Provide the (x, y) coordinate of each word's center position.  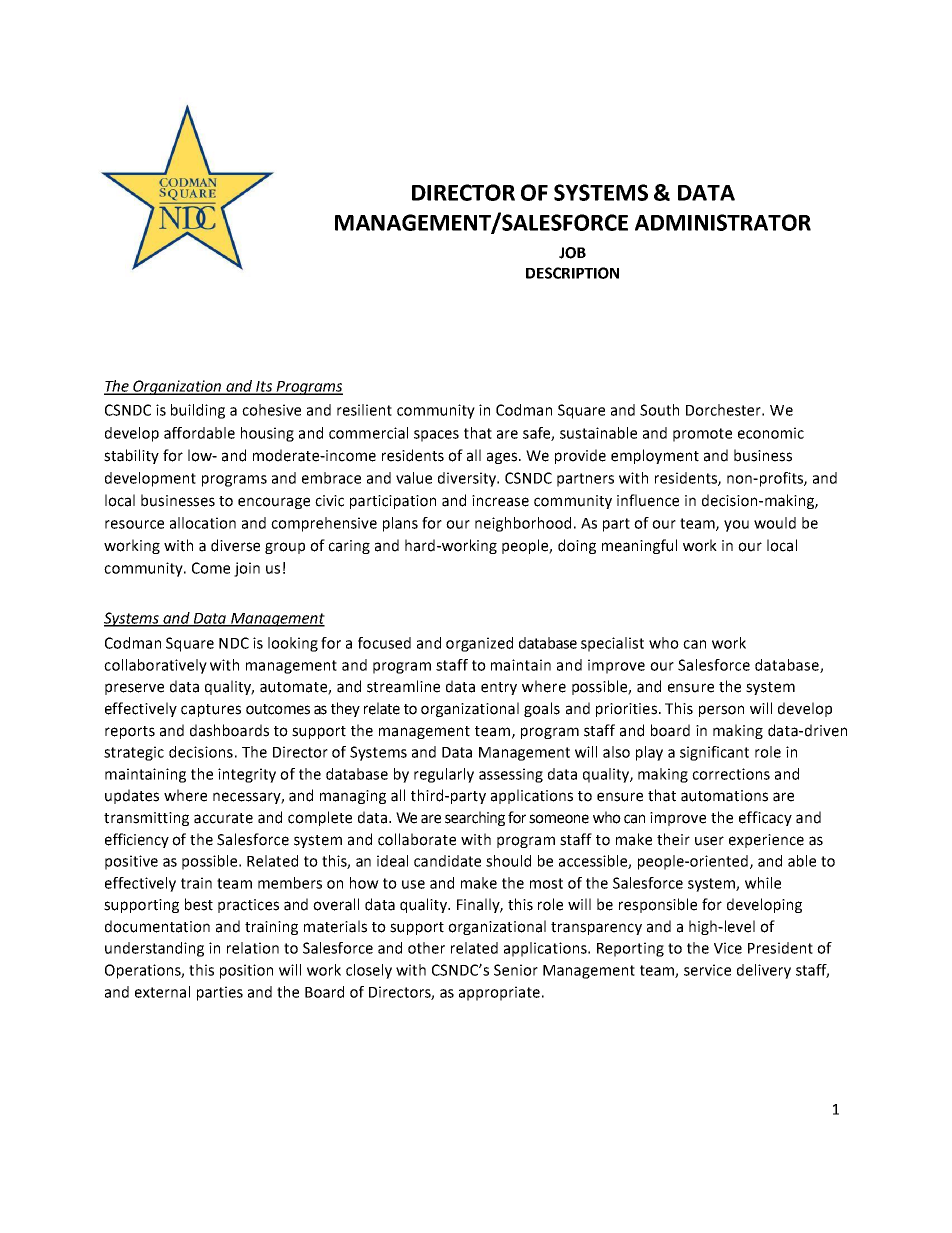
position (246, 971)
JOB (572, 253)
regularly (444, 775)
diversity (468, 479)
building (198, 411)
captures (211, 710)
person (721, 711)
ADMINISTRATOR (723, 222)
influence (648, 500)
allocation (203, 523)
